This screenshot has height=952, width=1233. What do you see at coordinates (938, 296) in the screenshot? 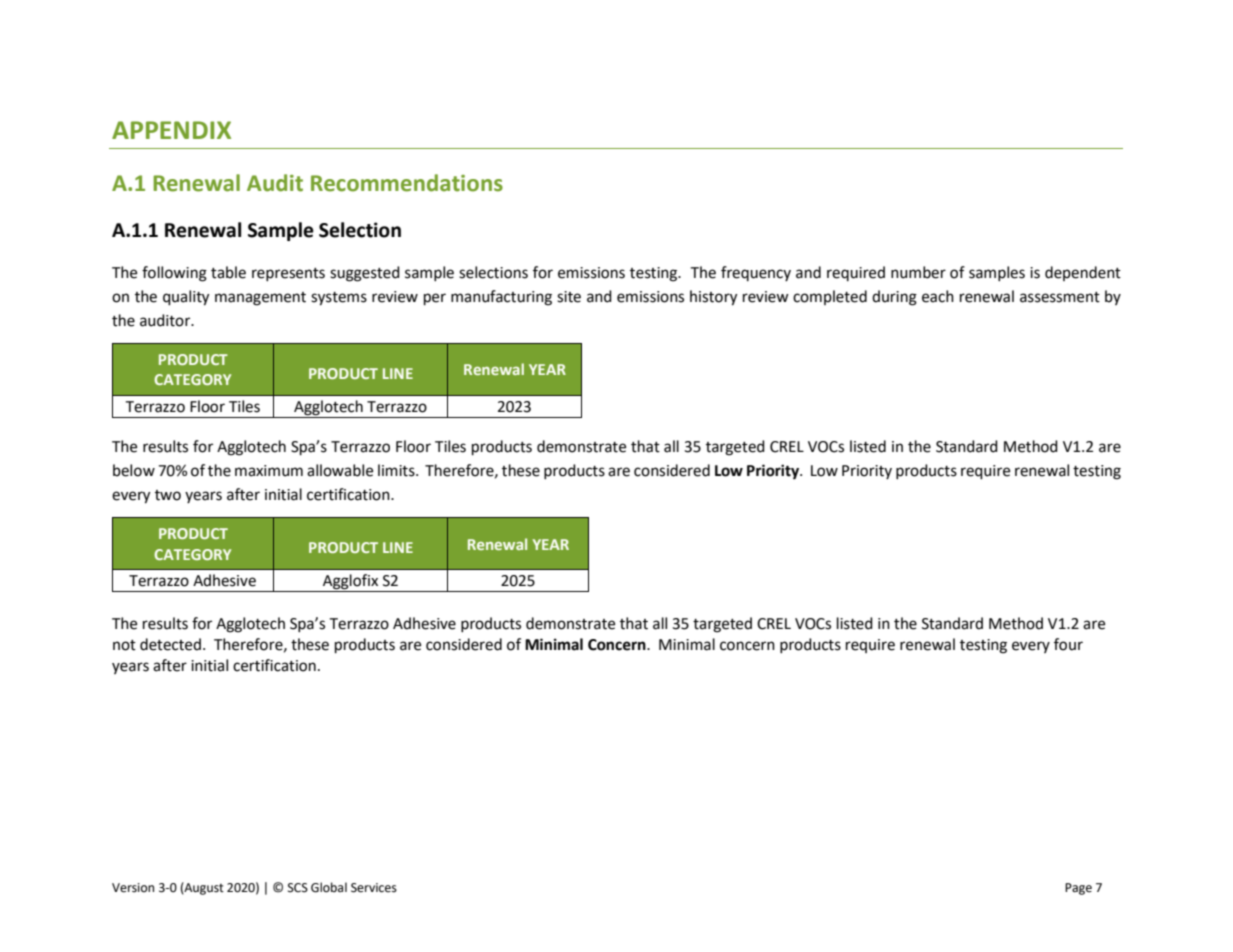
I see `each` at bounding box center [938, 296].
